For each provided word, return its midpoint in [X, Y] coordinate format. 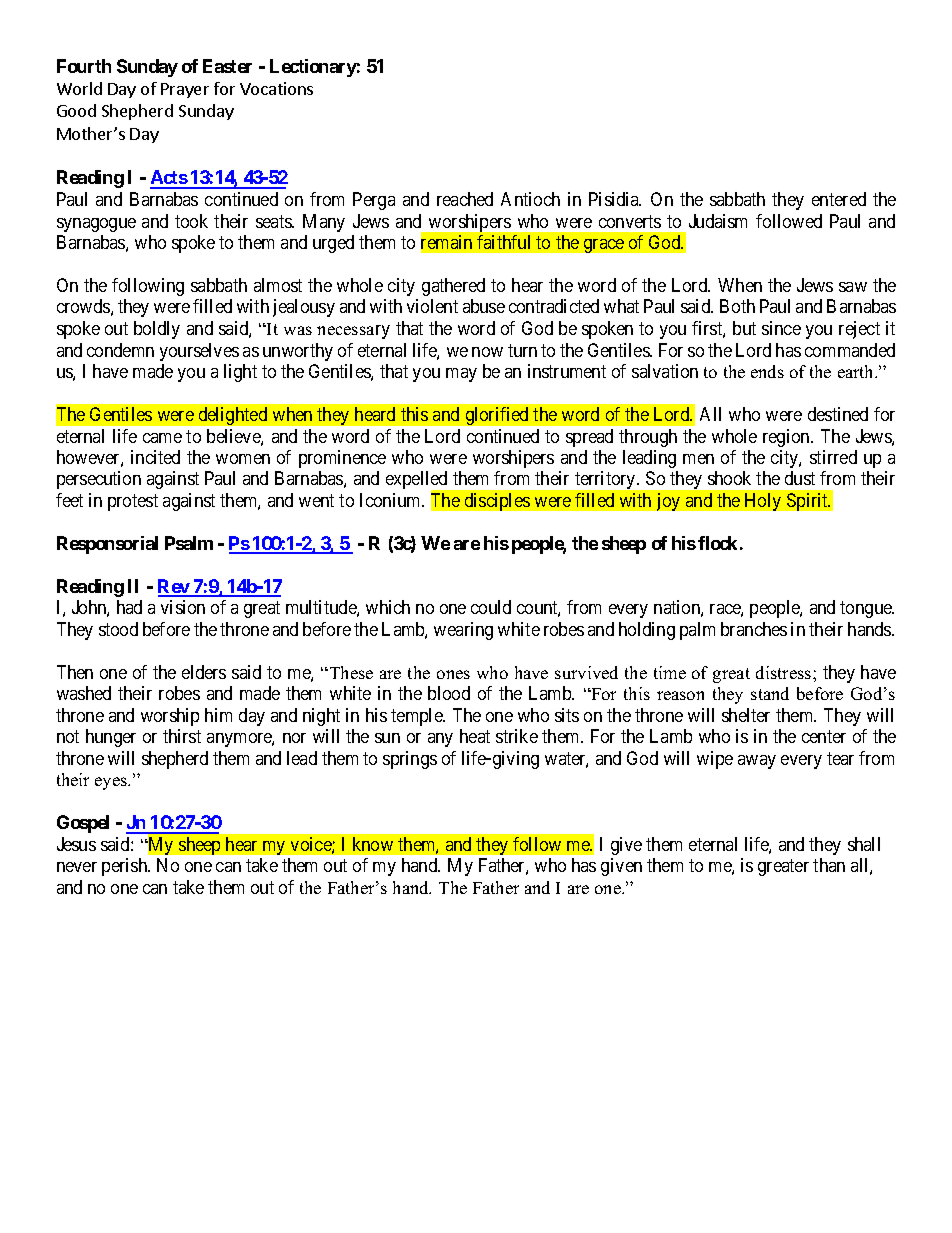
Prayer [185, 90]
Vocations [276, 88]
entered [839, 199]
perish [126, 867]
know [373, 844]
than [829, 865]
